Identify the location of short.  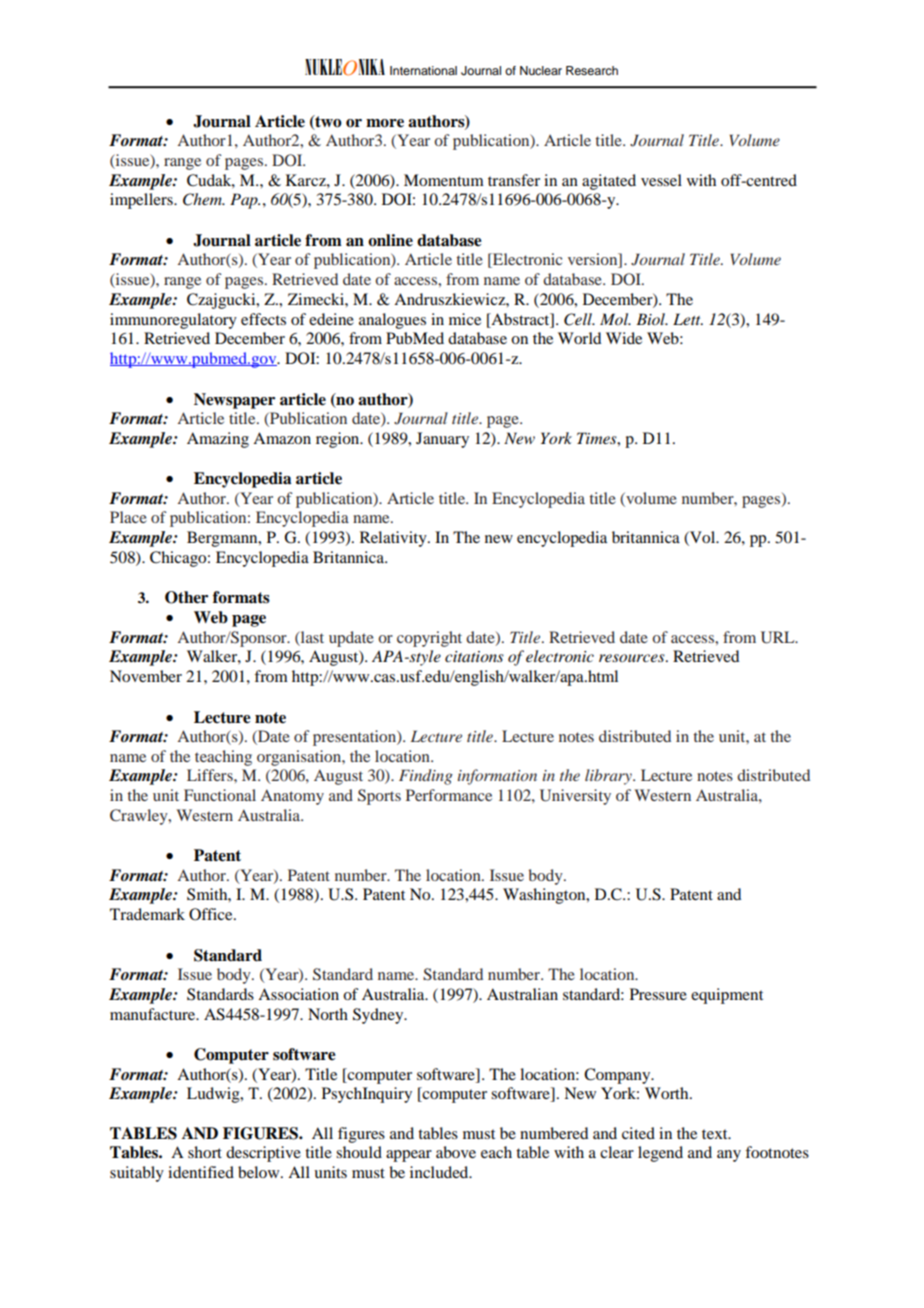
(205, 1152).
